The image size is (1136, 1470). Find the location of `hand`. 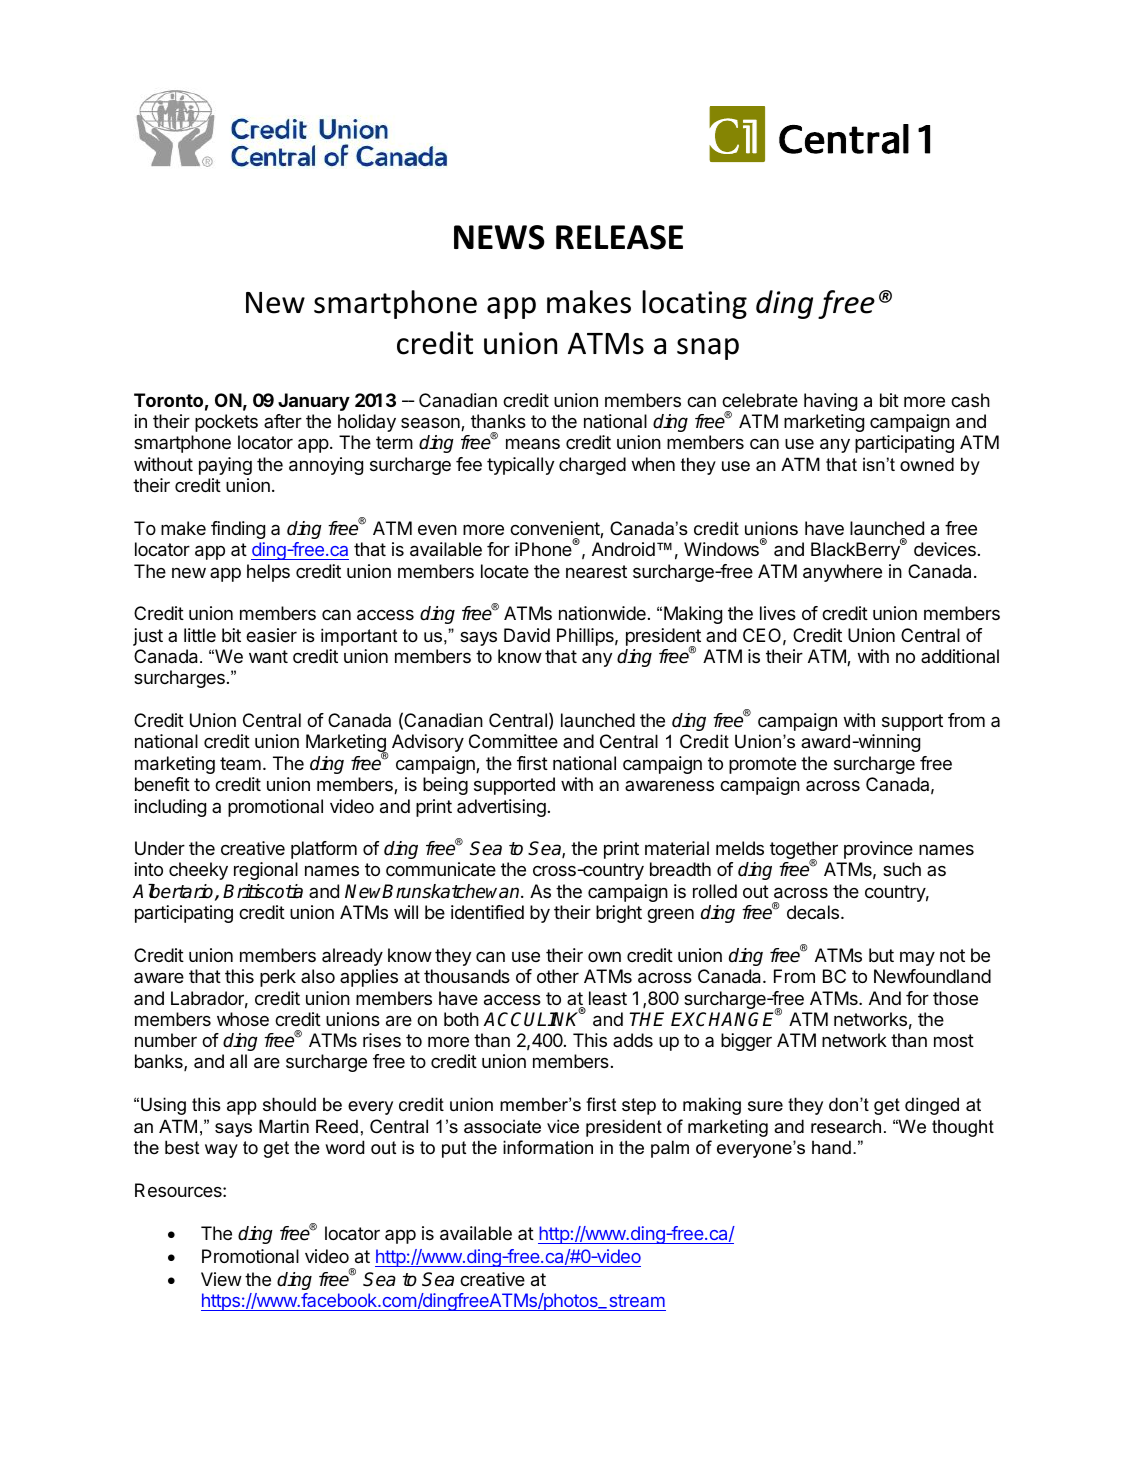

hand is located at coordinates (831, 1147).
